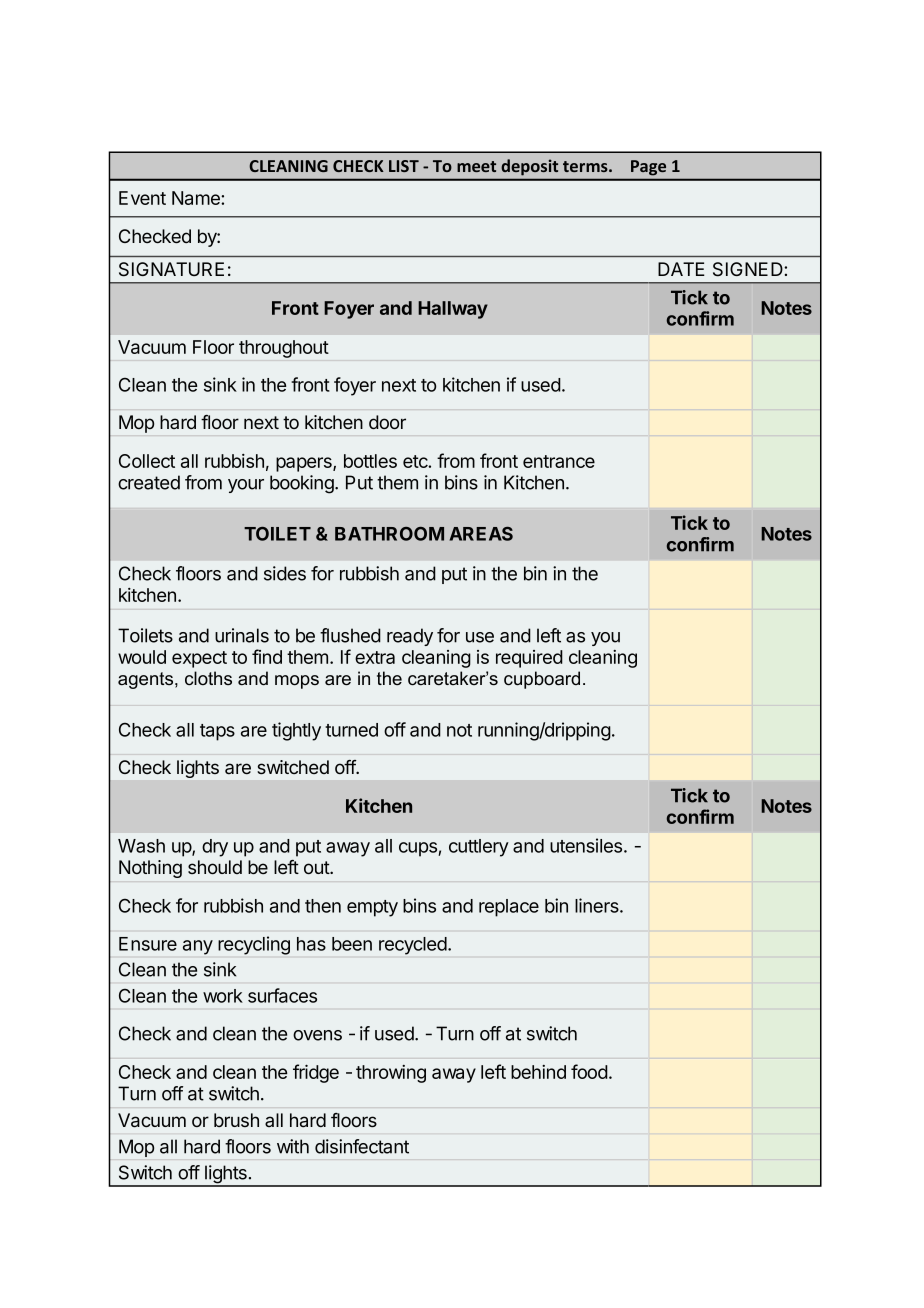 The image size is (924, 1308). What do you see at coordinates (559, 461) in the screenshot?
I see `entrance` at bounding box center [559, 461].
